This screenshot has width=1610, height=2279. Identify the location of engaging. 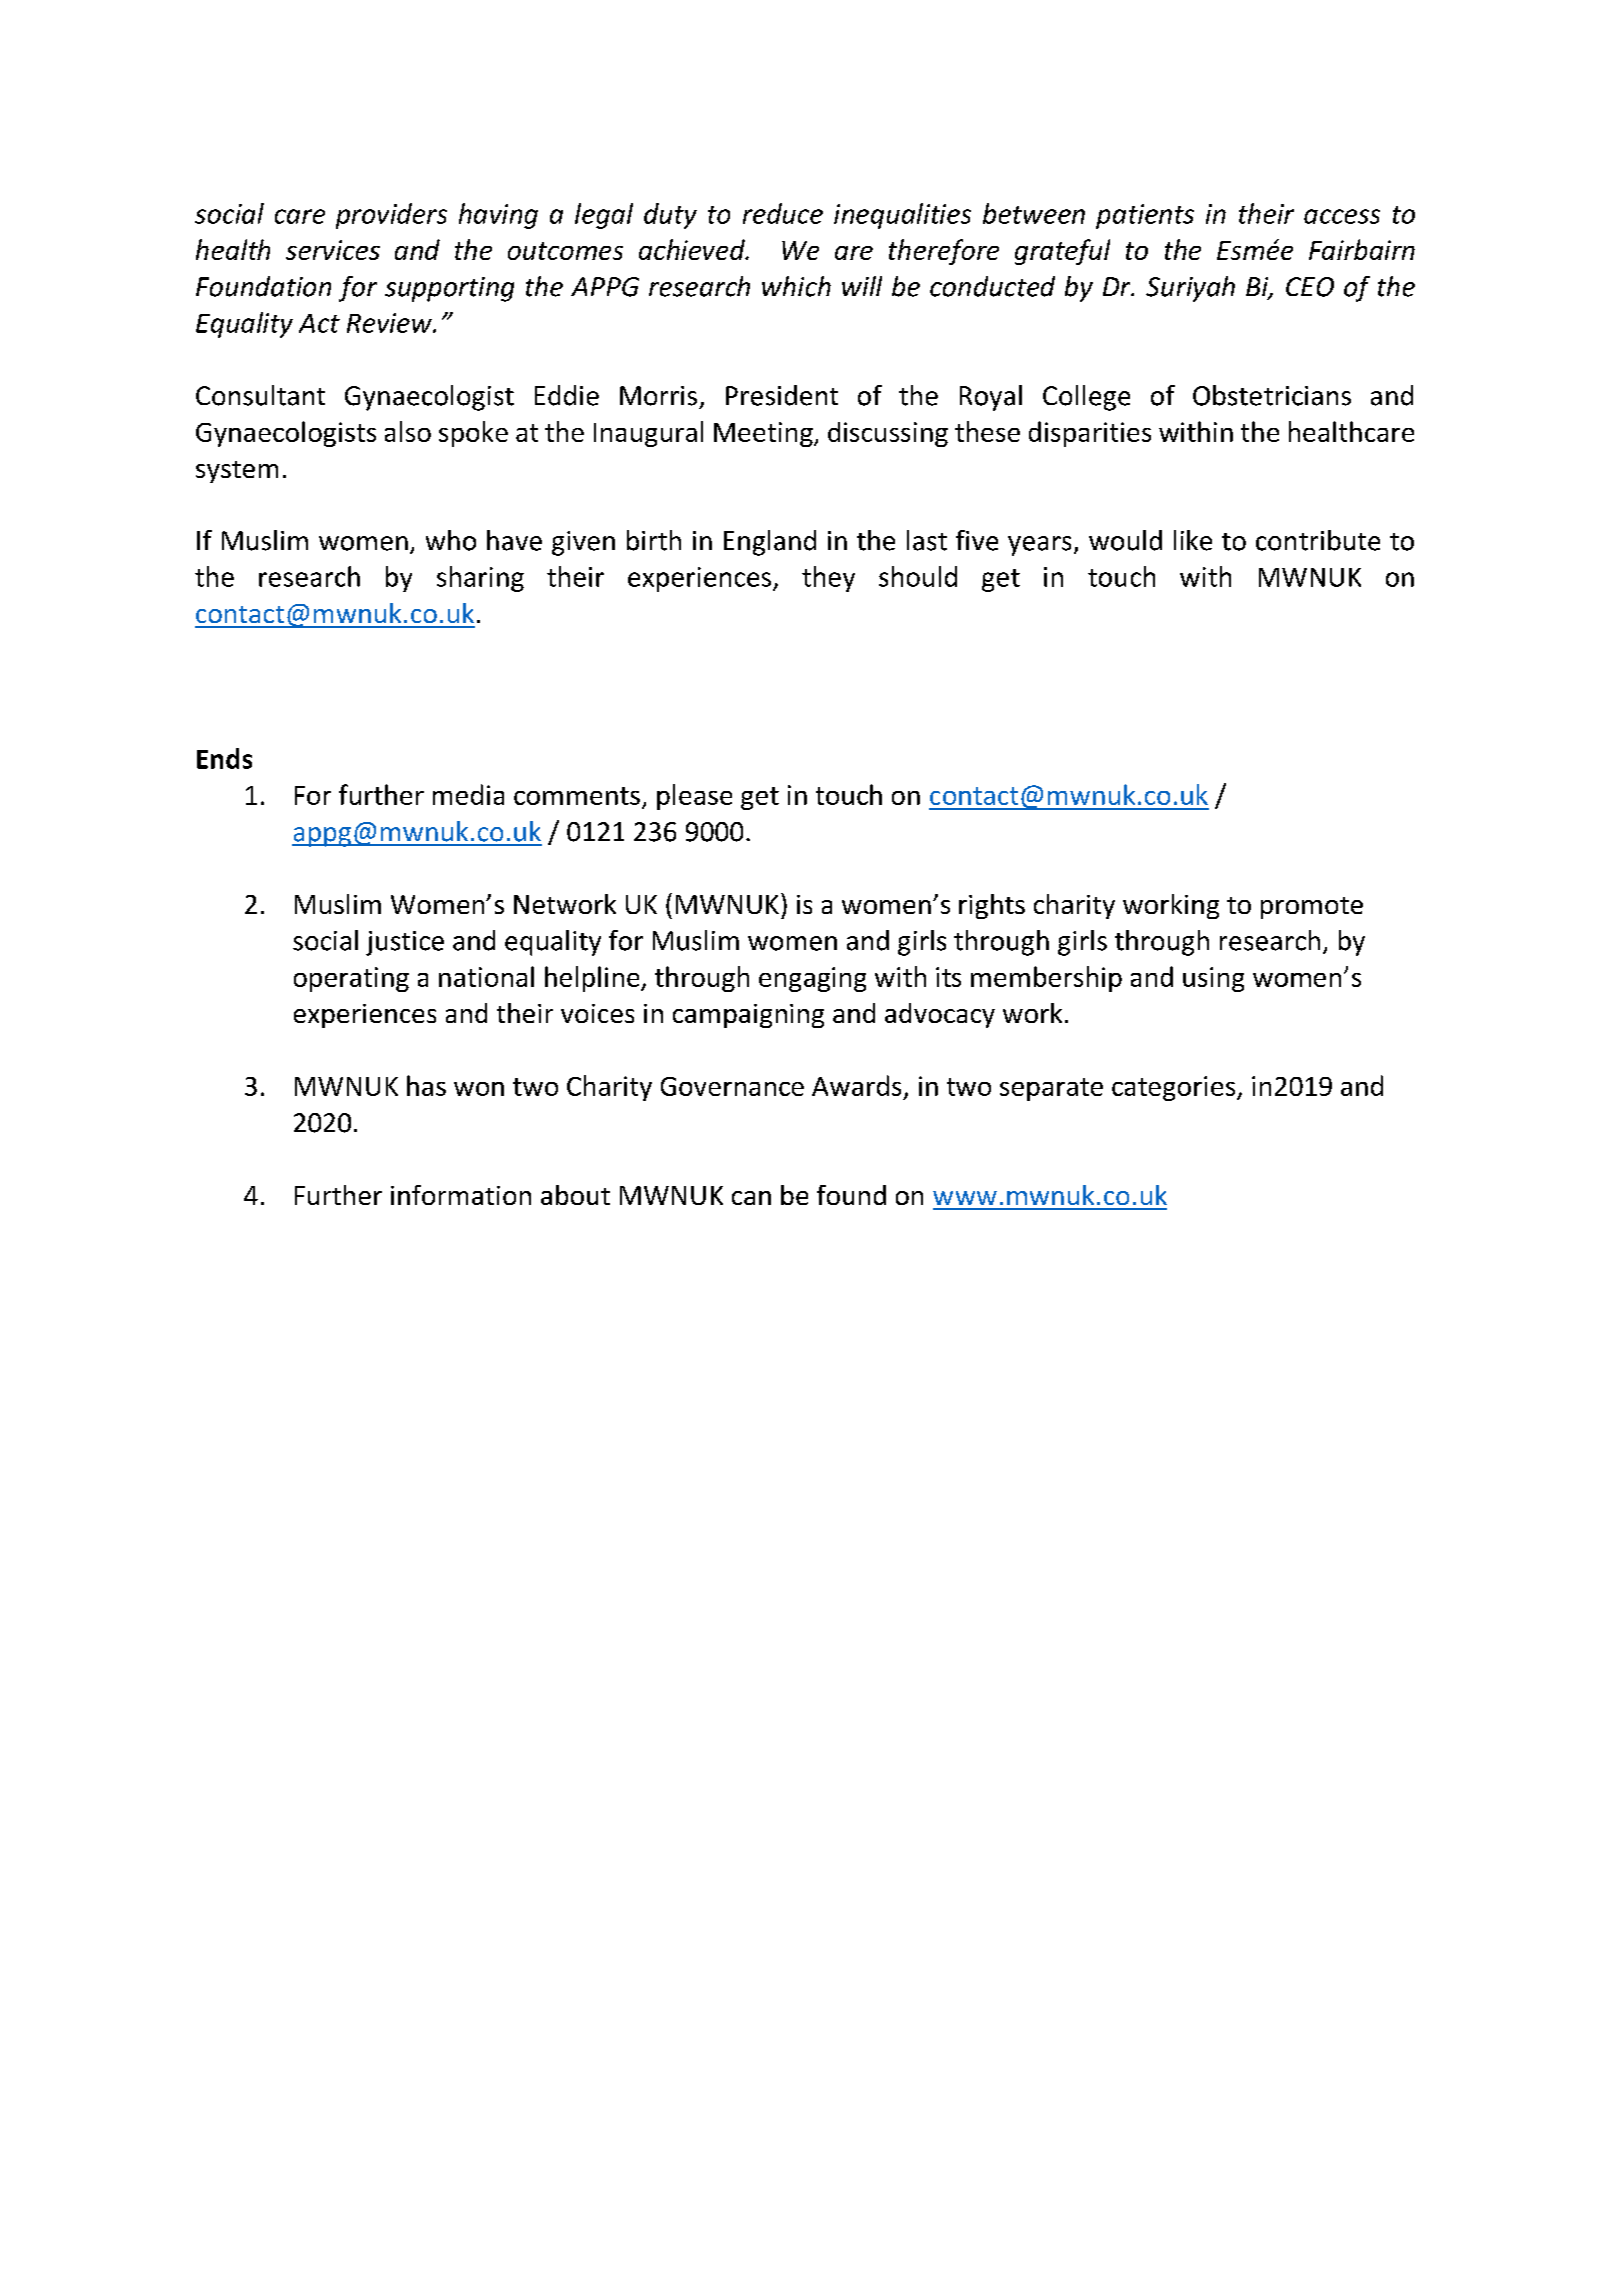
(812, 979).
